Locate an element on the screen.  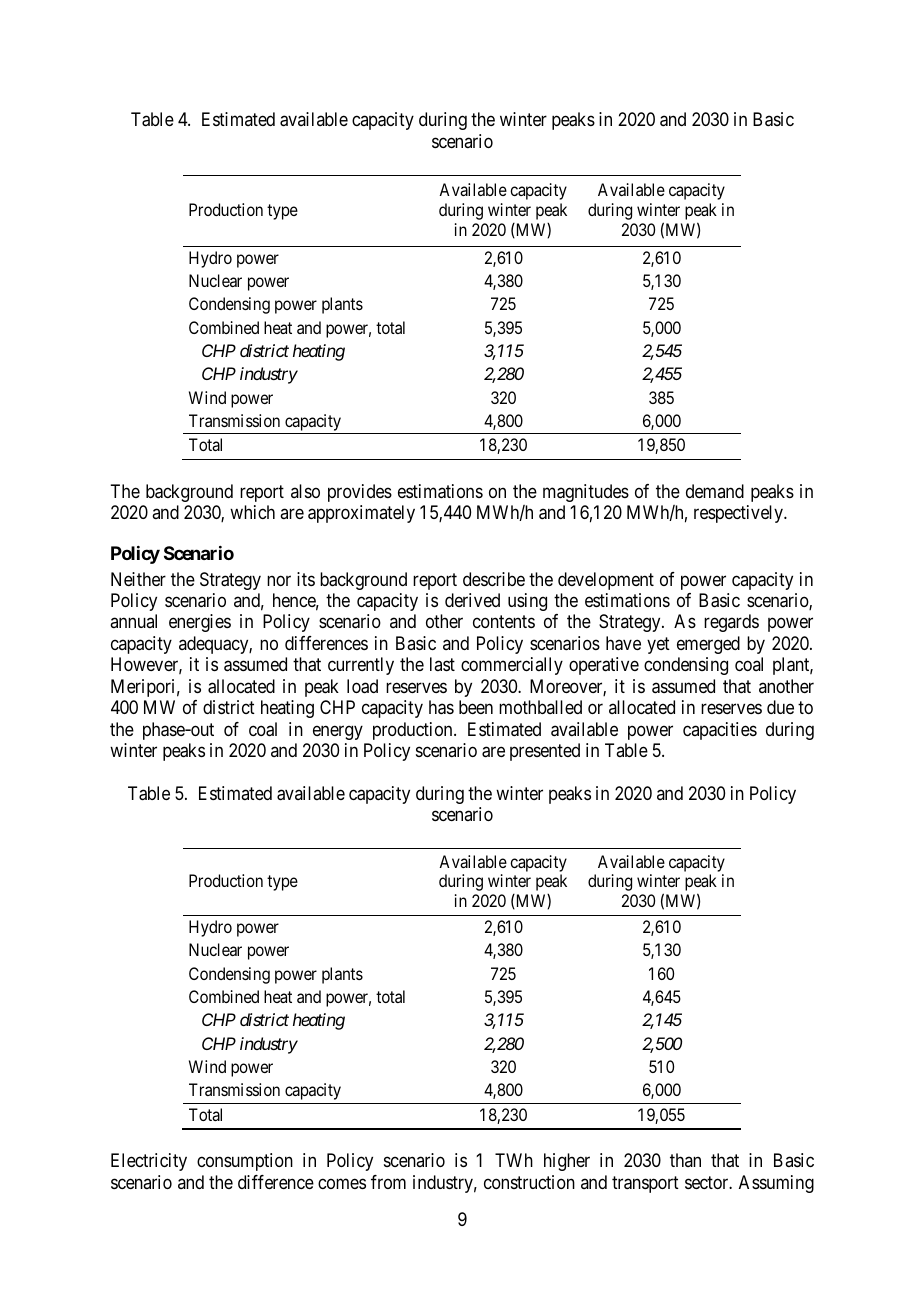
energy is located at coordinates (338, 732).
